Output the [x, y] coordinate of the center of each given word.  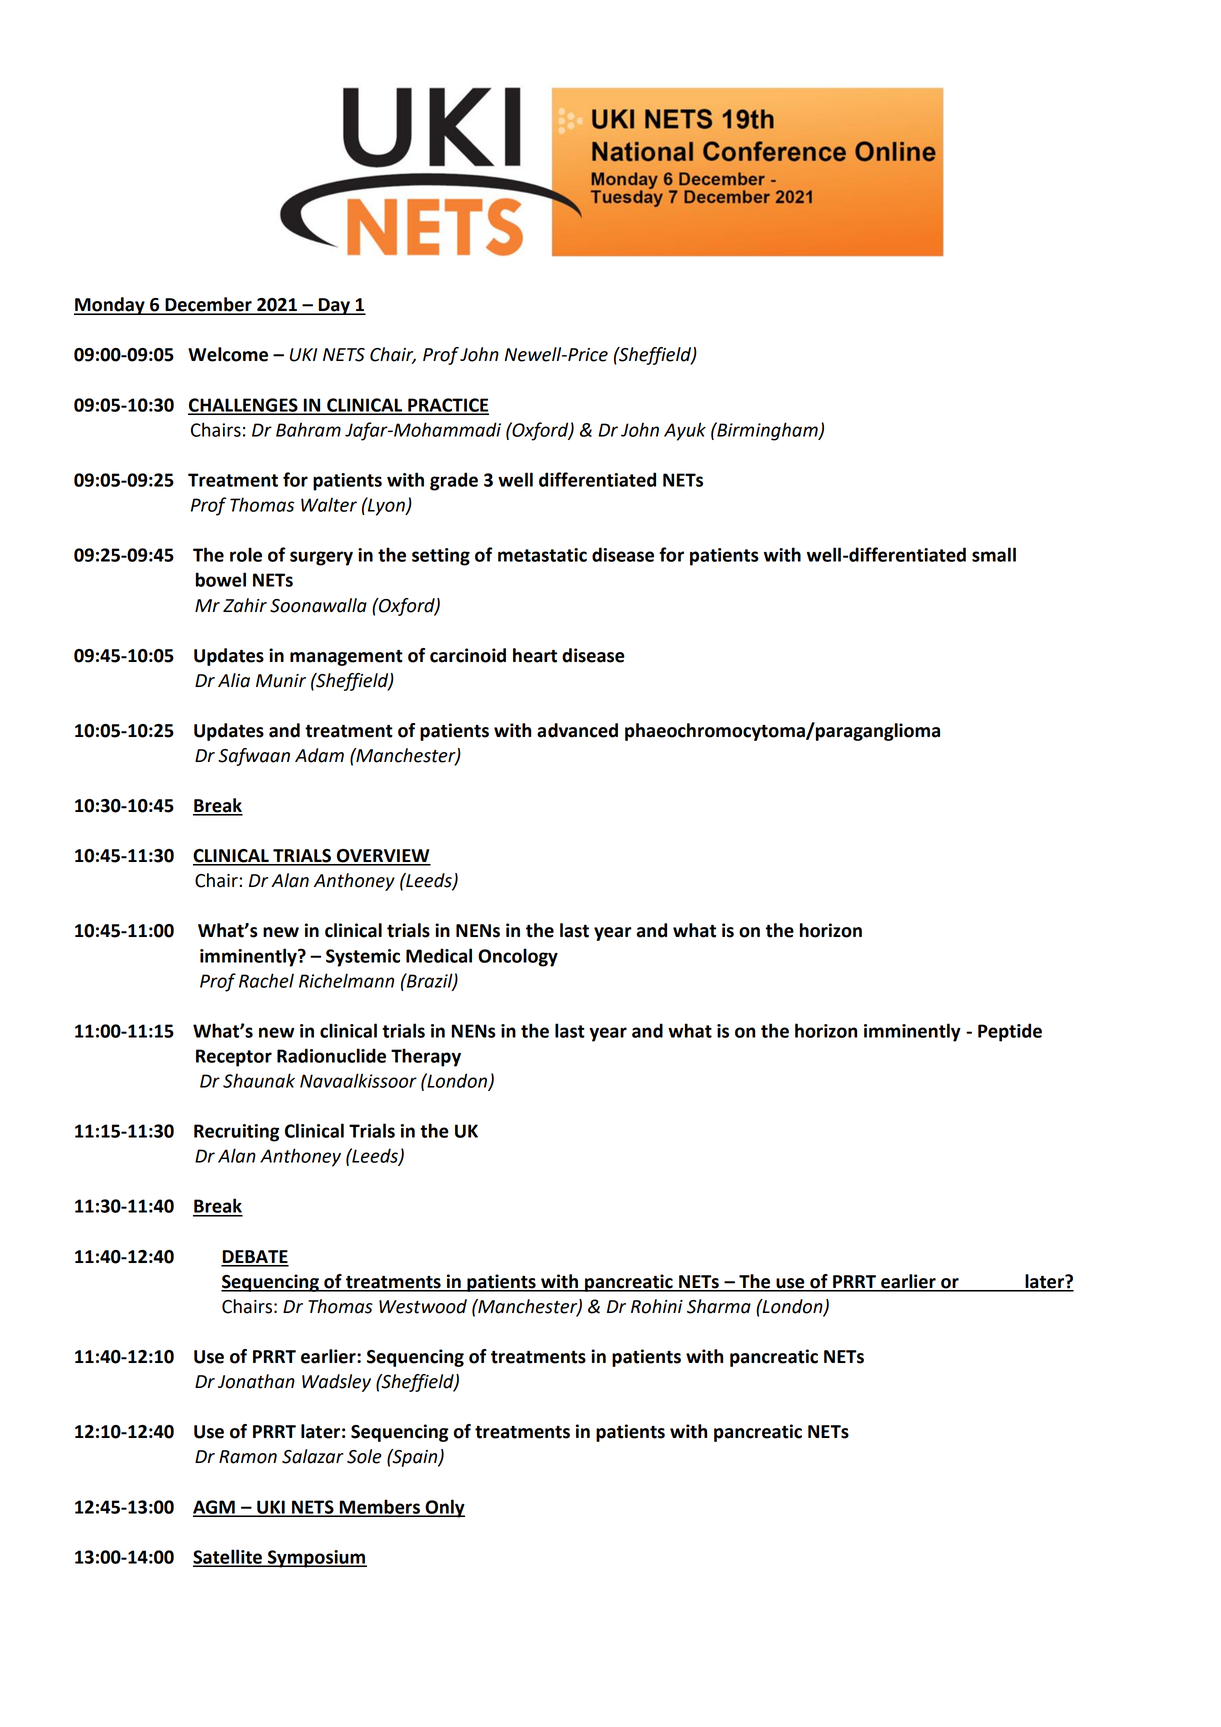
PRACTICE [447, 406]
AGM [215, 1508]
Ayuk [685, 431]
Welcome [228, 354]
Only [444, 1508]
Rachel [266, 980]
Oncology [518, 957]
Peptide [1010, 1032]
